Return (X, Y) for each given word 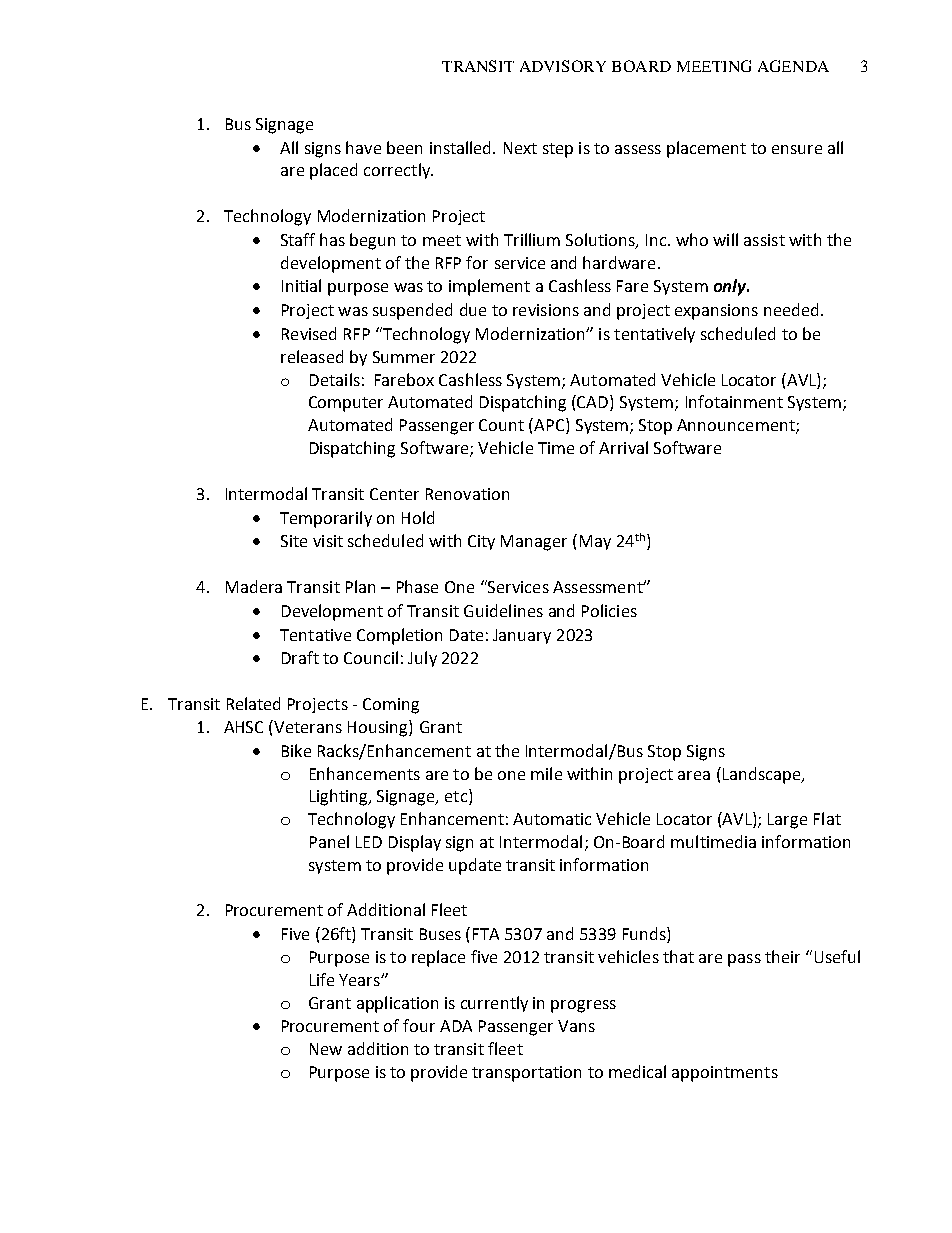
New (326, 1049)
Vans (576, 1026)
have (363, 147)
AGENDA (793, 66)
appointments (725, 1074)
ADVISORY (563, 66)
